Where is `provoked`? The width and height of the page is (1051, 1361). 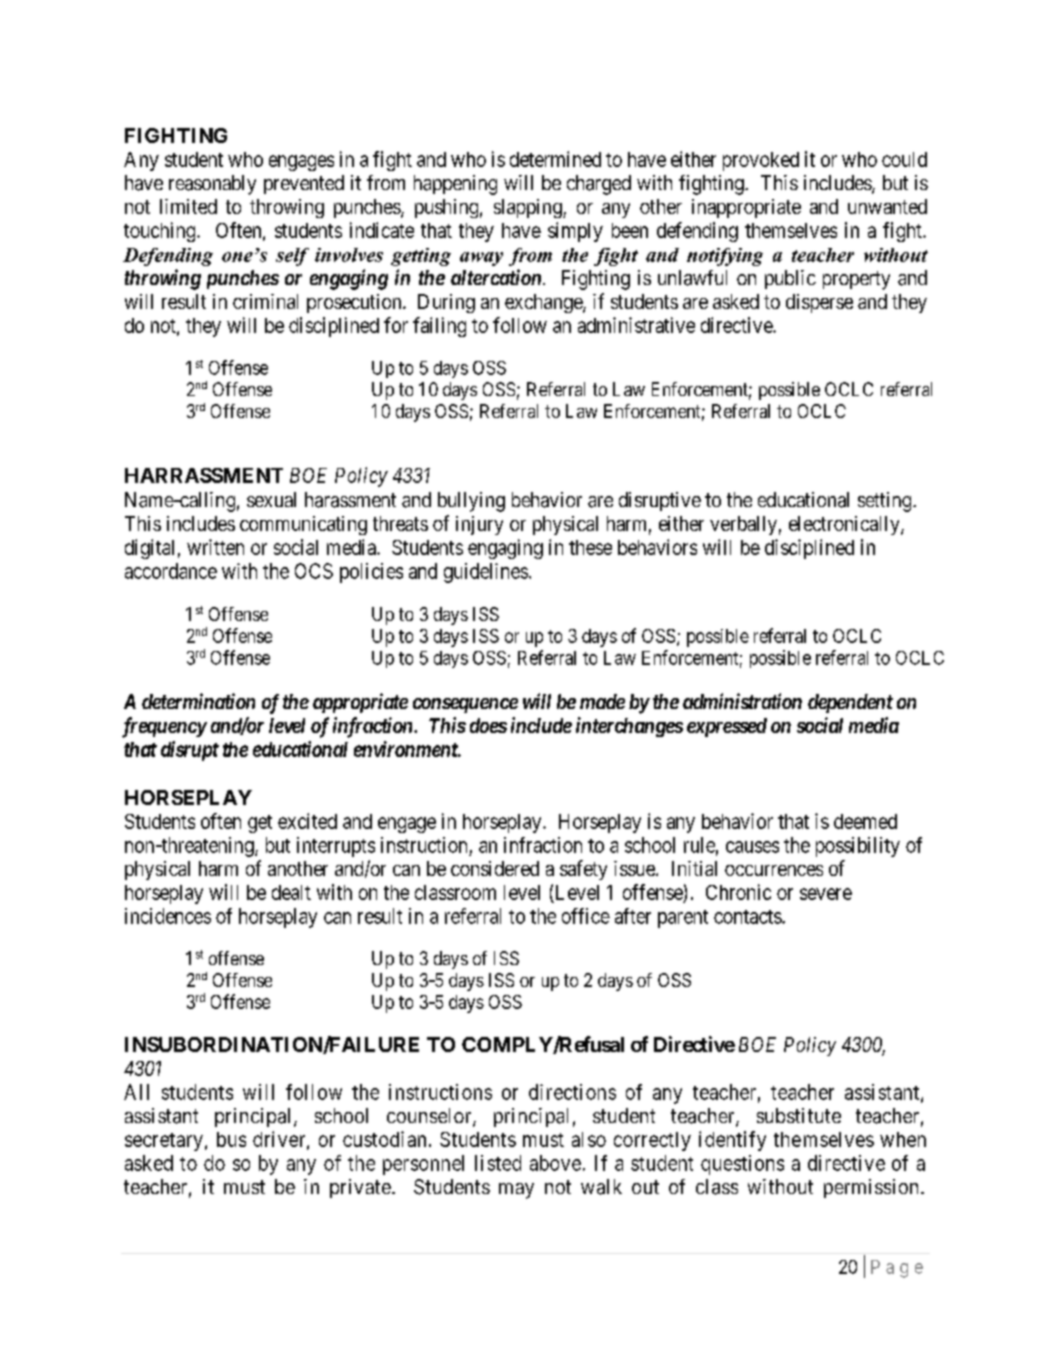 provoked is located at coordinates (761, 161).
